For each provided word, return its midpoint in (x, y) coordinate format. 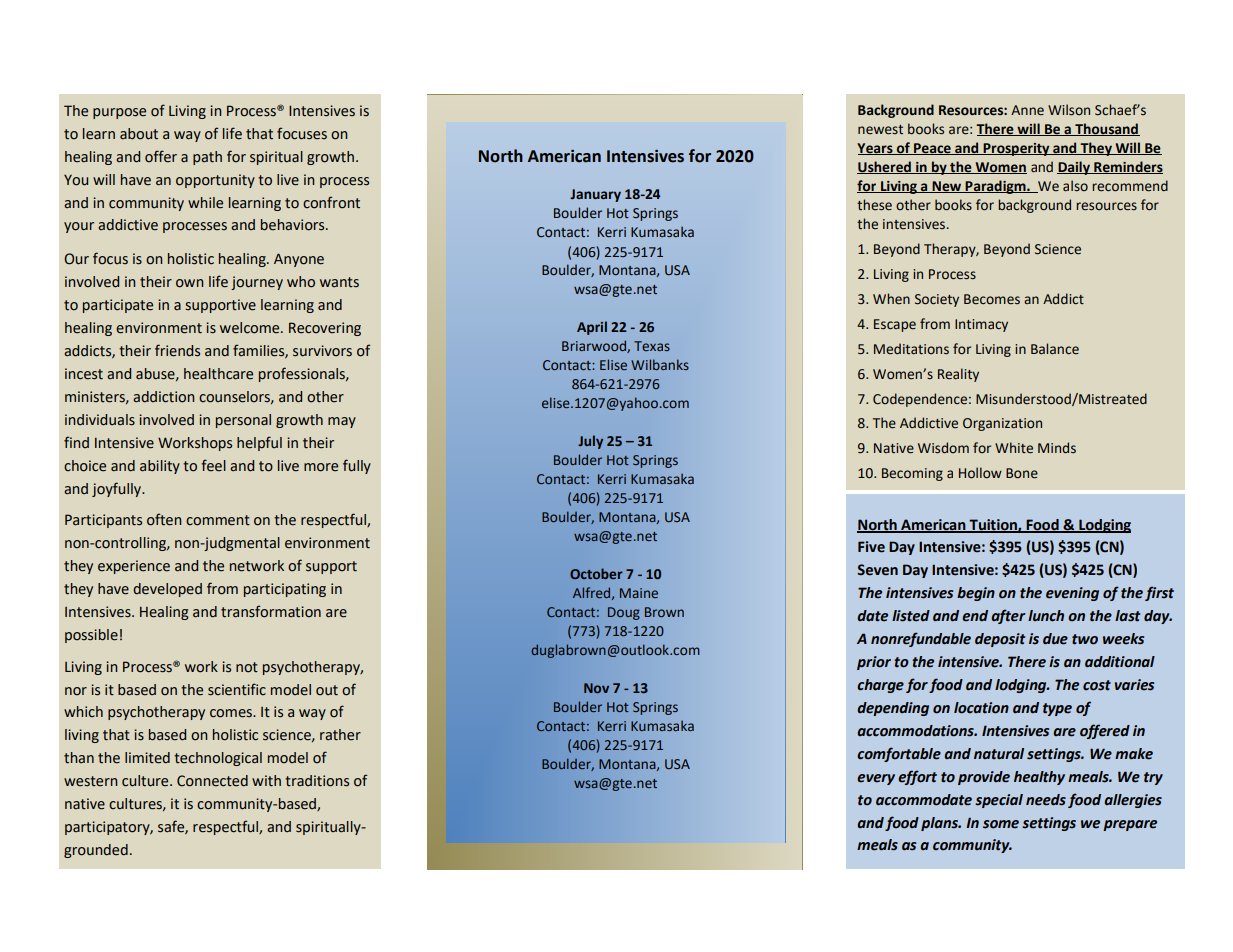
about (139, 134)
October (596, 573)
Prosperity (1016, 149)
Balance (1055, 349)
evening (1072, 594)
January (595, 195)
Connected (212, 781)
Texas (652, 346)
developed (167, 590)
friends (177, 350)
